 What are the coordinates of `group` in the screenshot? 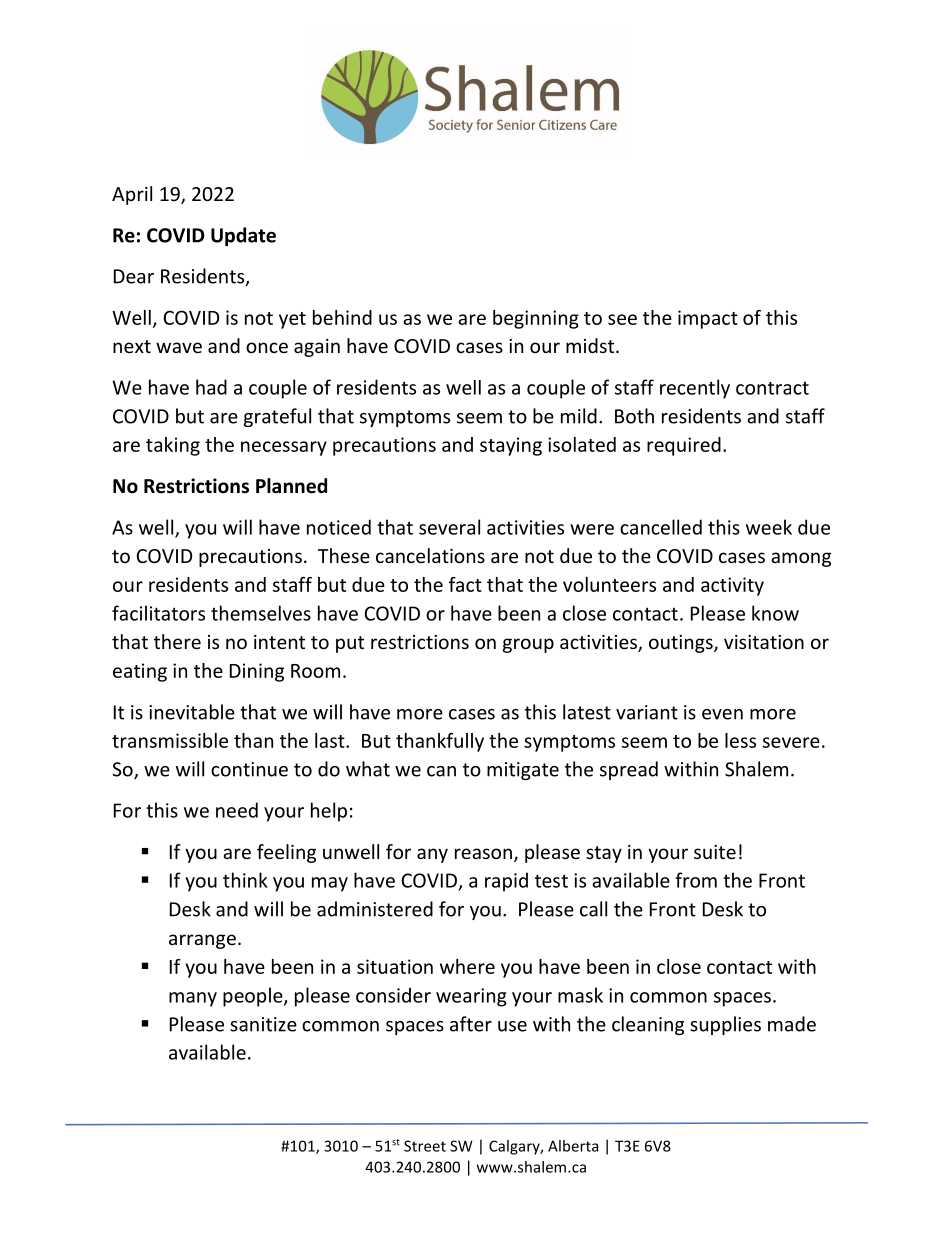 It's located at (528, 645).
